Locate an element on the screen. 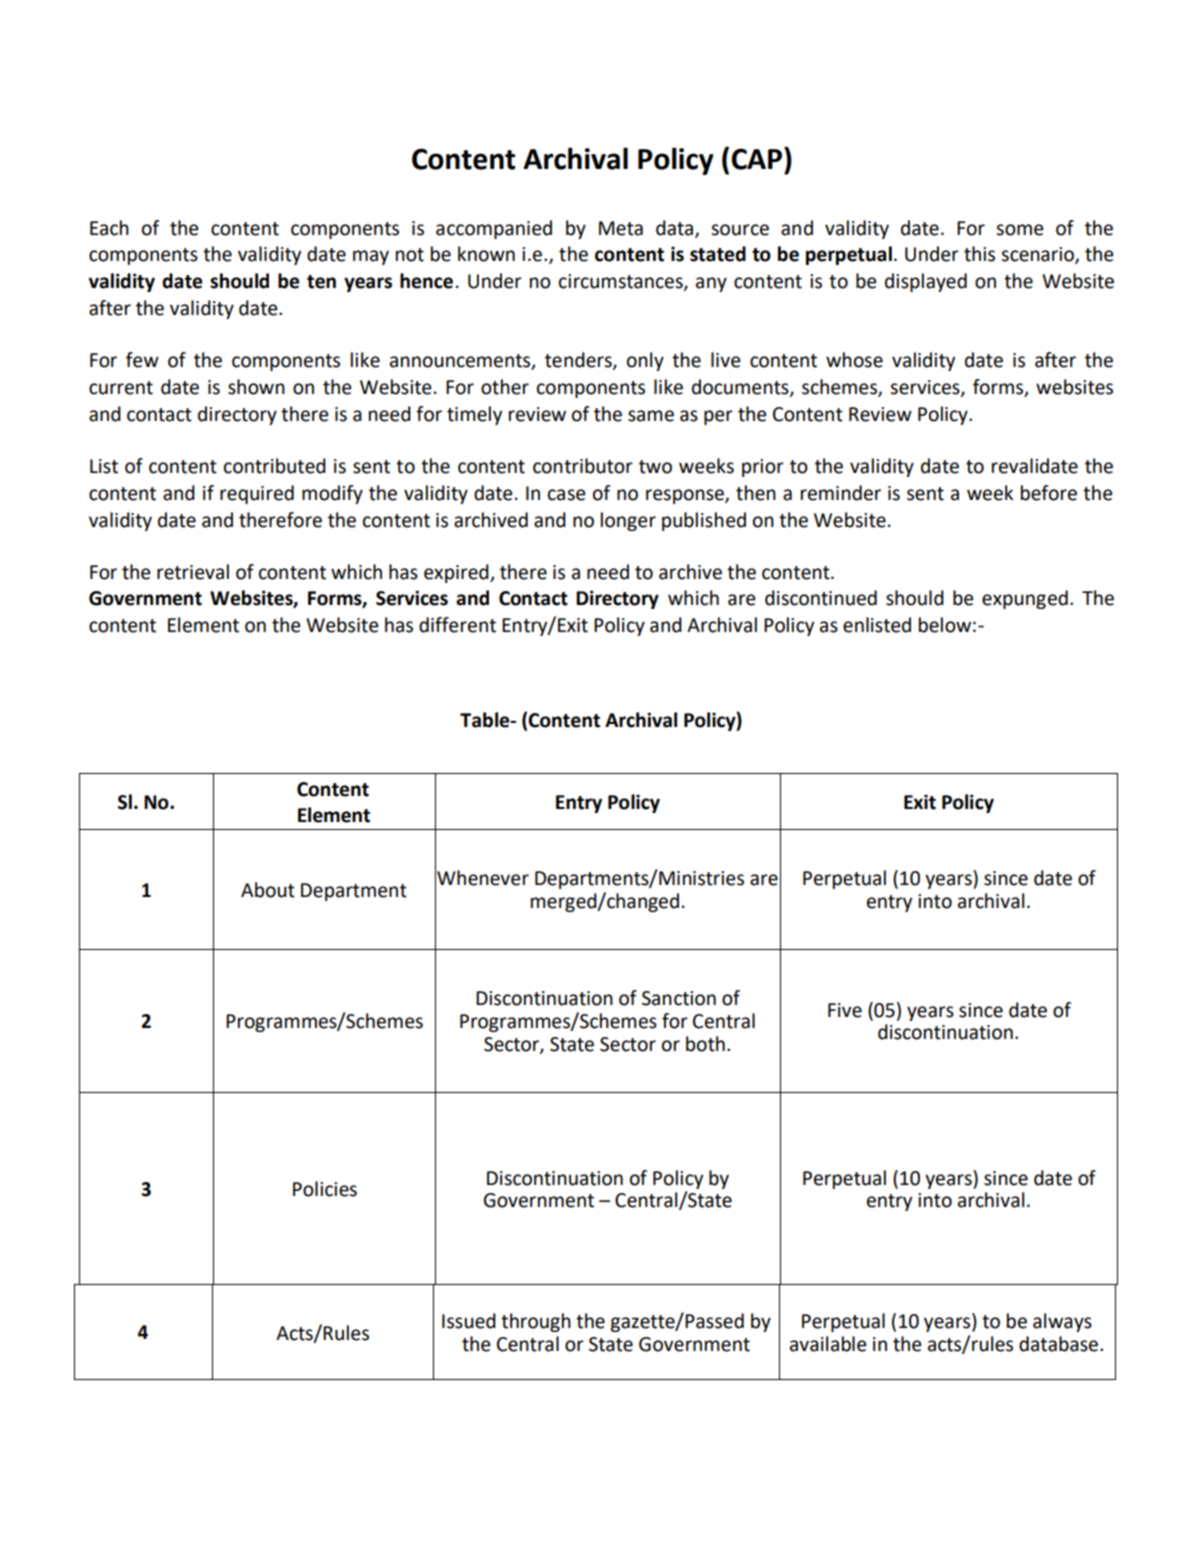 The width and height of the screenshot is (1203, 1557). different is located at coordinates (457, 625).
